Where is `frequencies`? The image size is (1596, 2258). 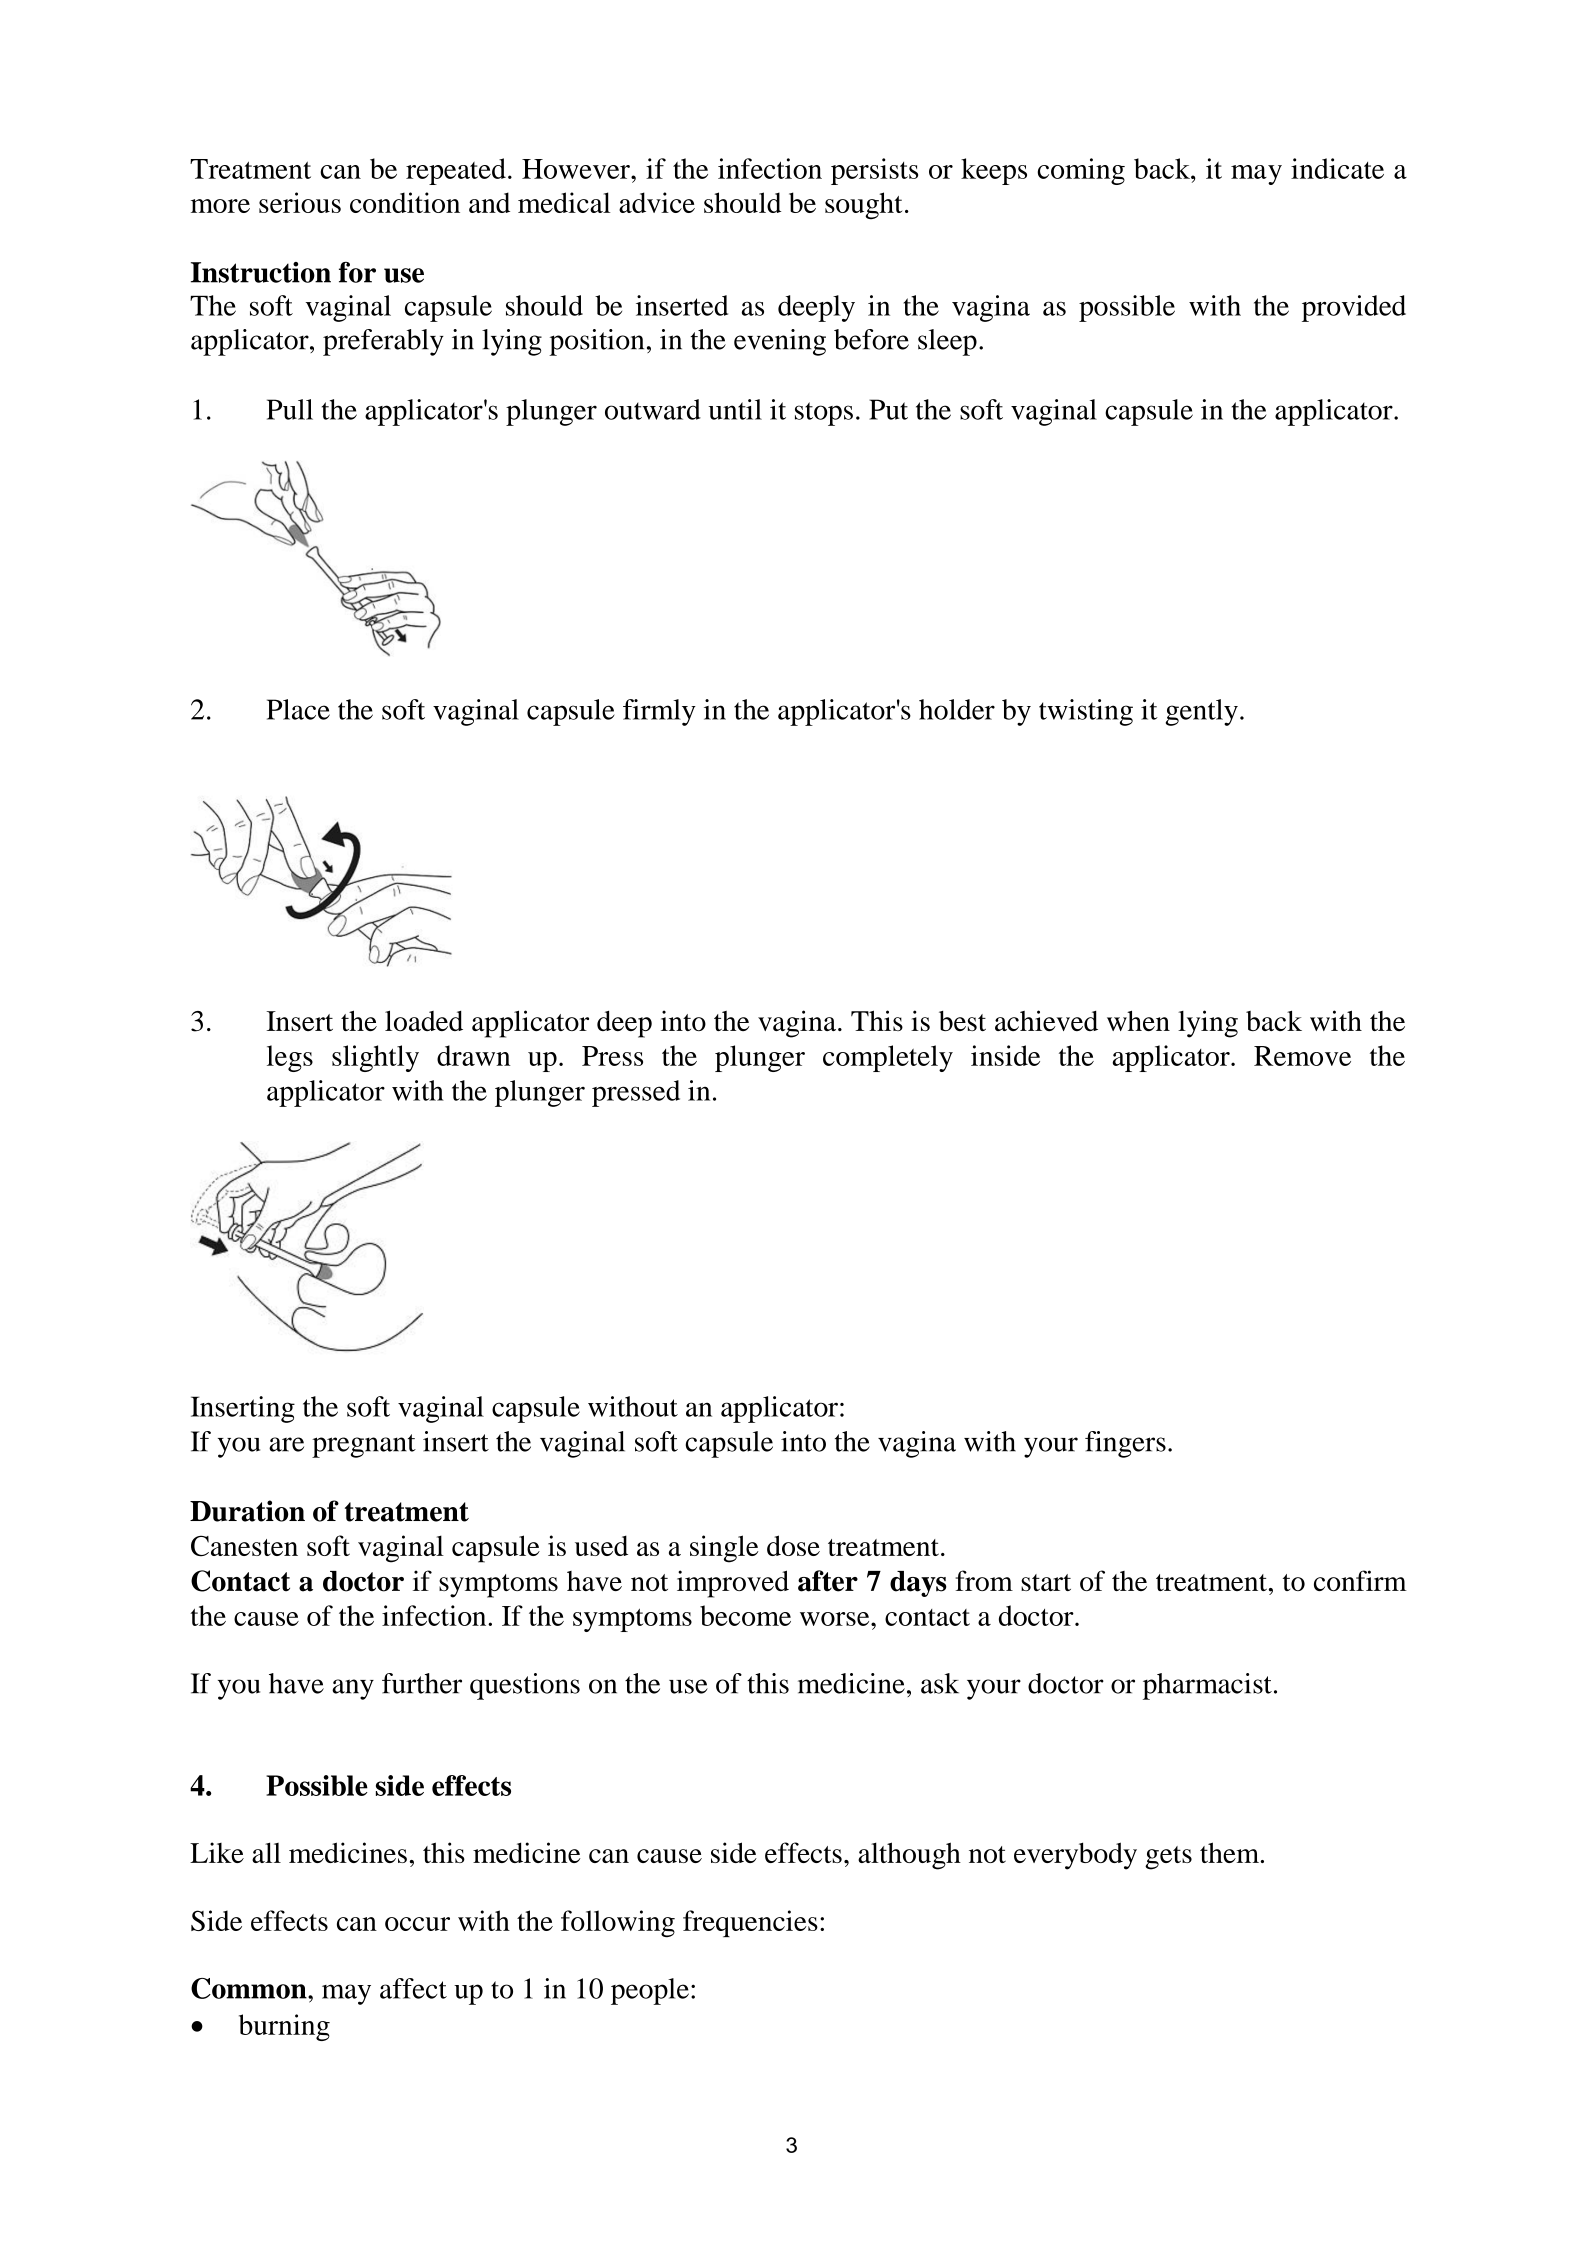 frequencies is located at coordinates (750, 1923).
